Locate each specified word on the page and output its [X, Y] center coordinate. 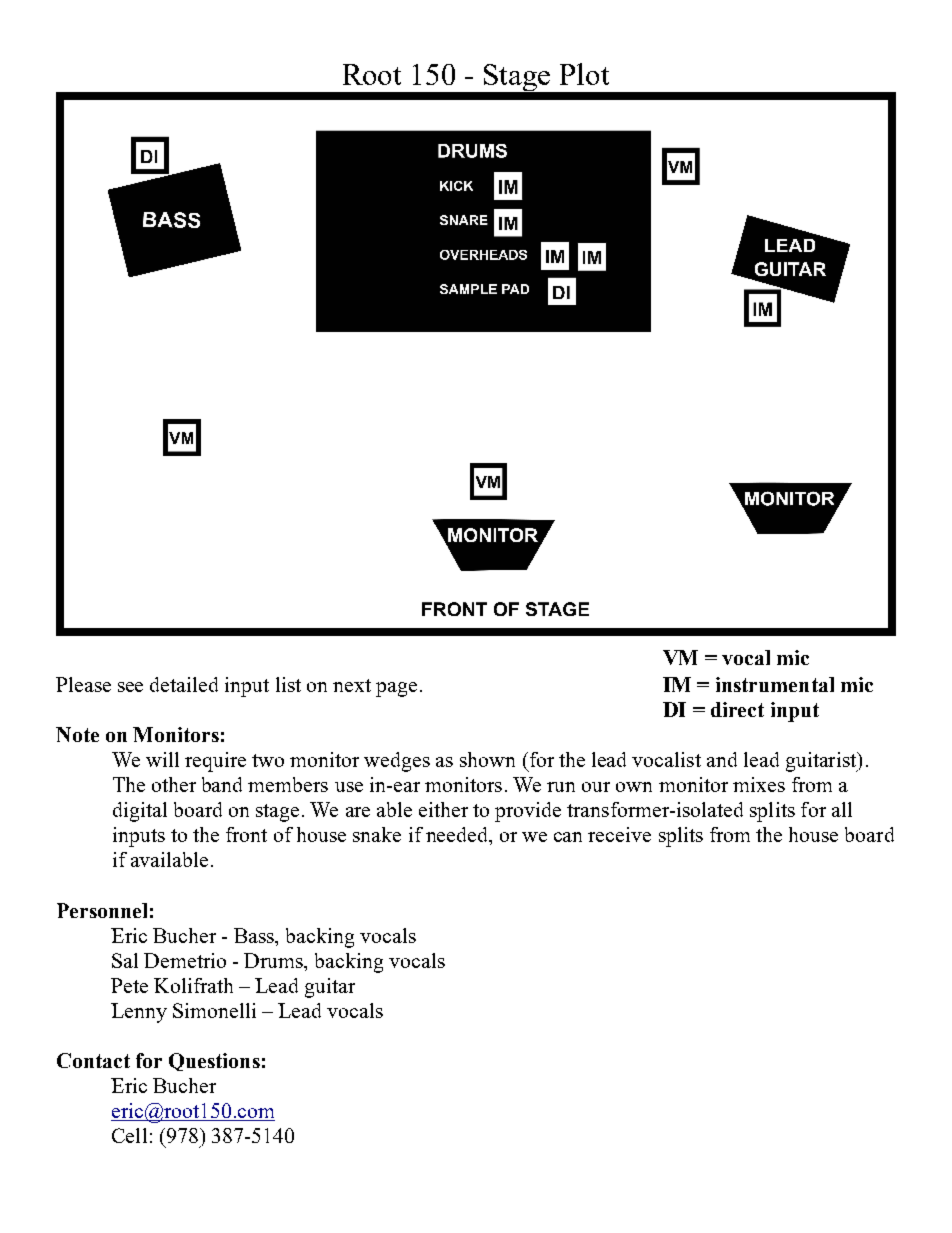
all [842, 809]
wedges [397, 762]
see [130, 687]
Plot [584, 74]
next [352, 685]
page [396, 689]
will [162, 759]
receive [619, 834]
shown [487, 759]
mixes [759, 784]
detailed [184, 684]
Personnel [102, 910]
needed [458, 836]
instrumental [775, 684]
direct [737, 709]
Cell [129, 1135]
